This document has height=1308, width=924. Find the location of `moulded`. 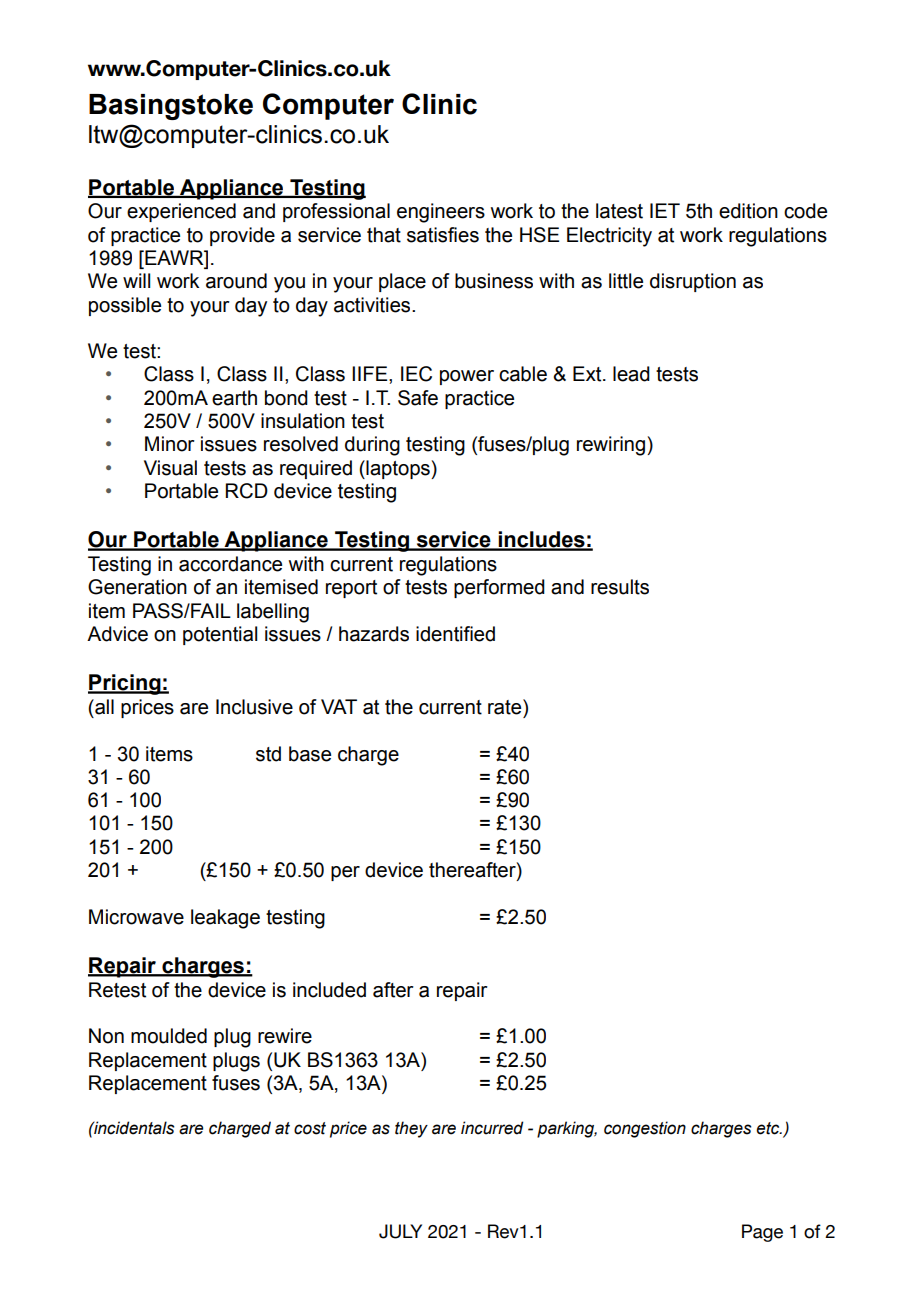

moulded is located at coordinates (169, 1036).
